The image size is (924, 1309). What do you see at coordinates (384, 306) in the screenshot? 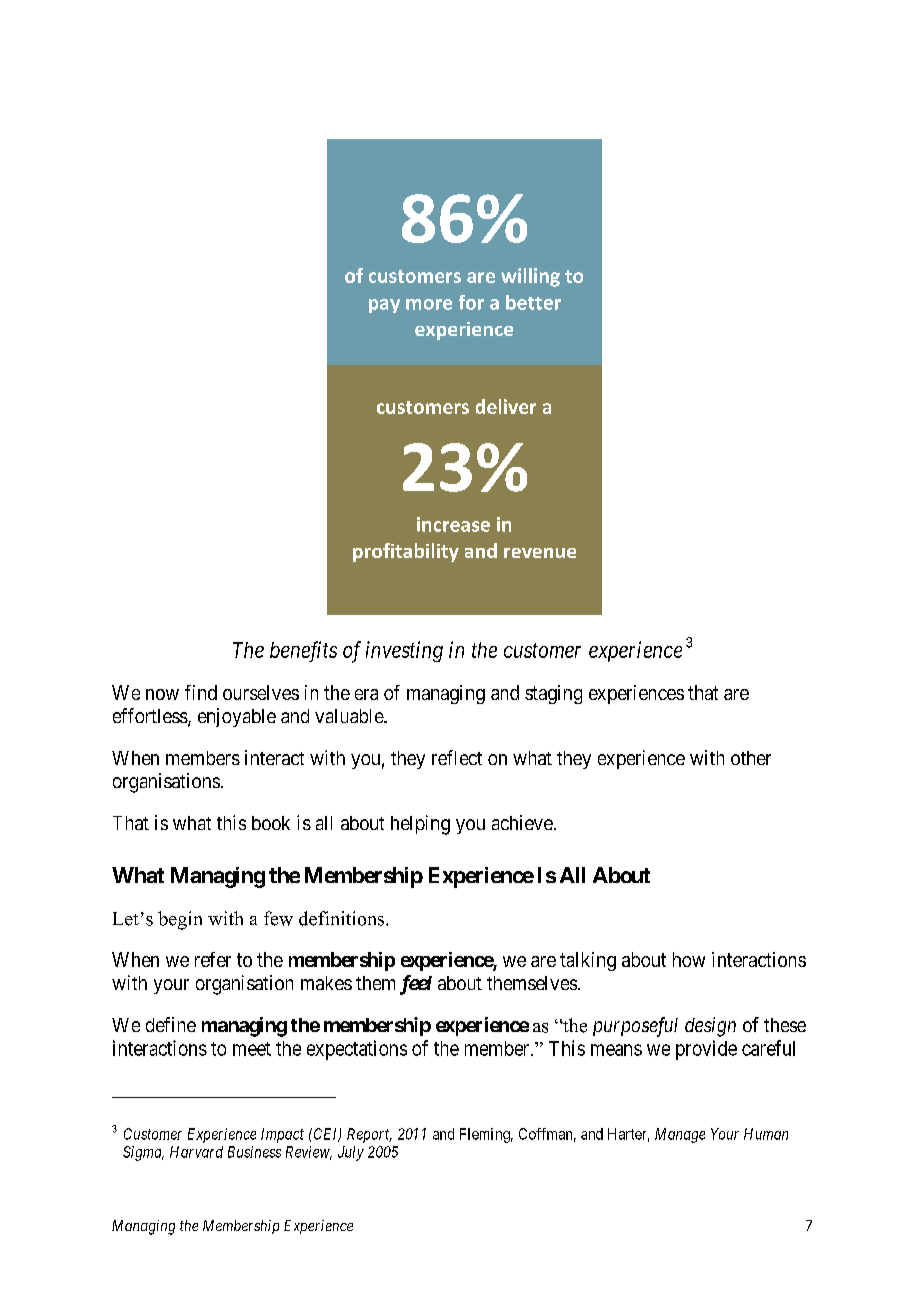
I see `pay` at bounding box center [384, 306].
